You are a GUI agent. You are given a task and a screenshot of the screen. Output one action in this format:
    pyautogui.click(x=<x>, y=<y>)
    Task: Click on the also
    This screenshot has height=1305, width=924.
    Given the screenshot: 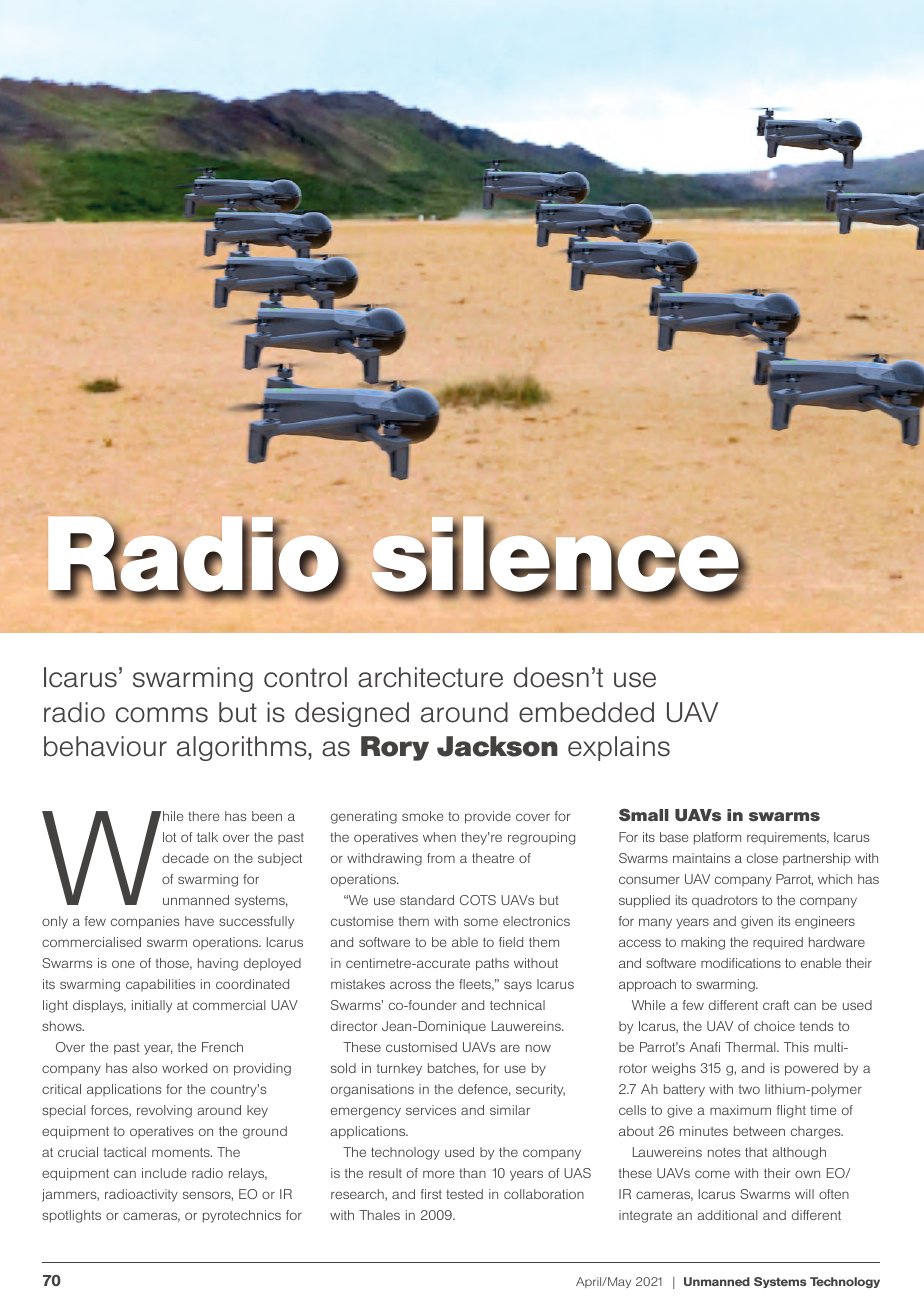 What is the action you would take?
    pyautogui.click(x=144, y=1068)
